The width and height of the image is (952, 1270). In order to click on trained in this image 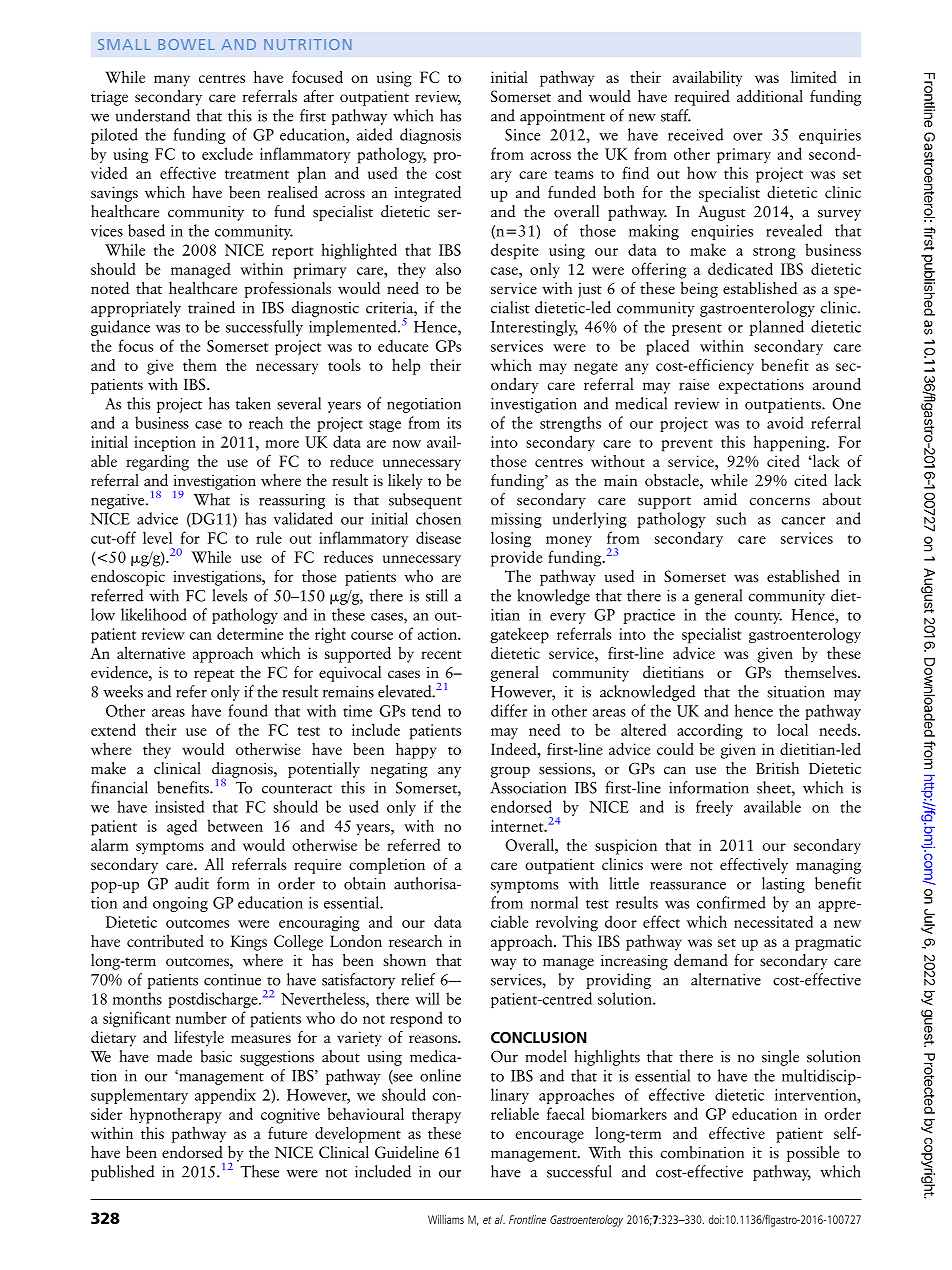, I will do `click(211, 307)`.
